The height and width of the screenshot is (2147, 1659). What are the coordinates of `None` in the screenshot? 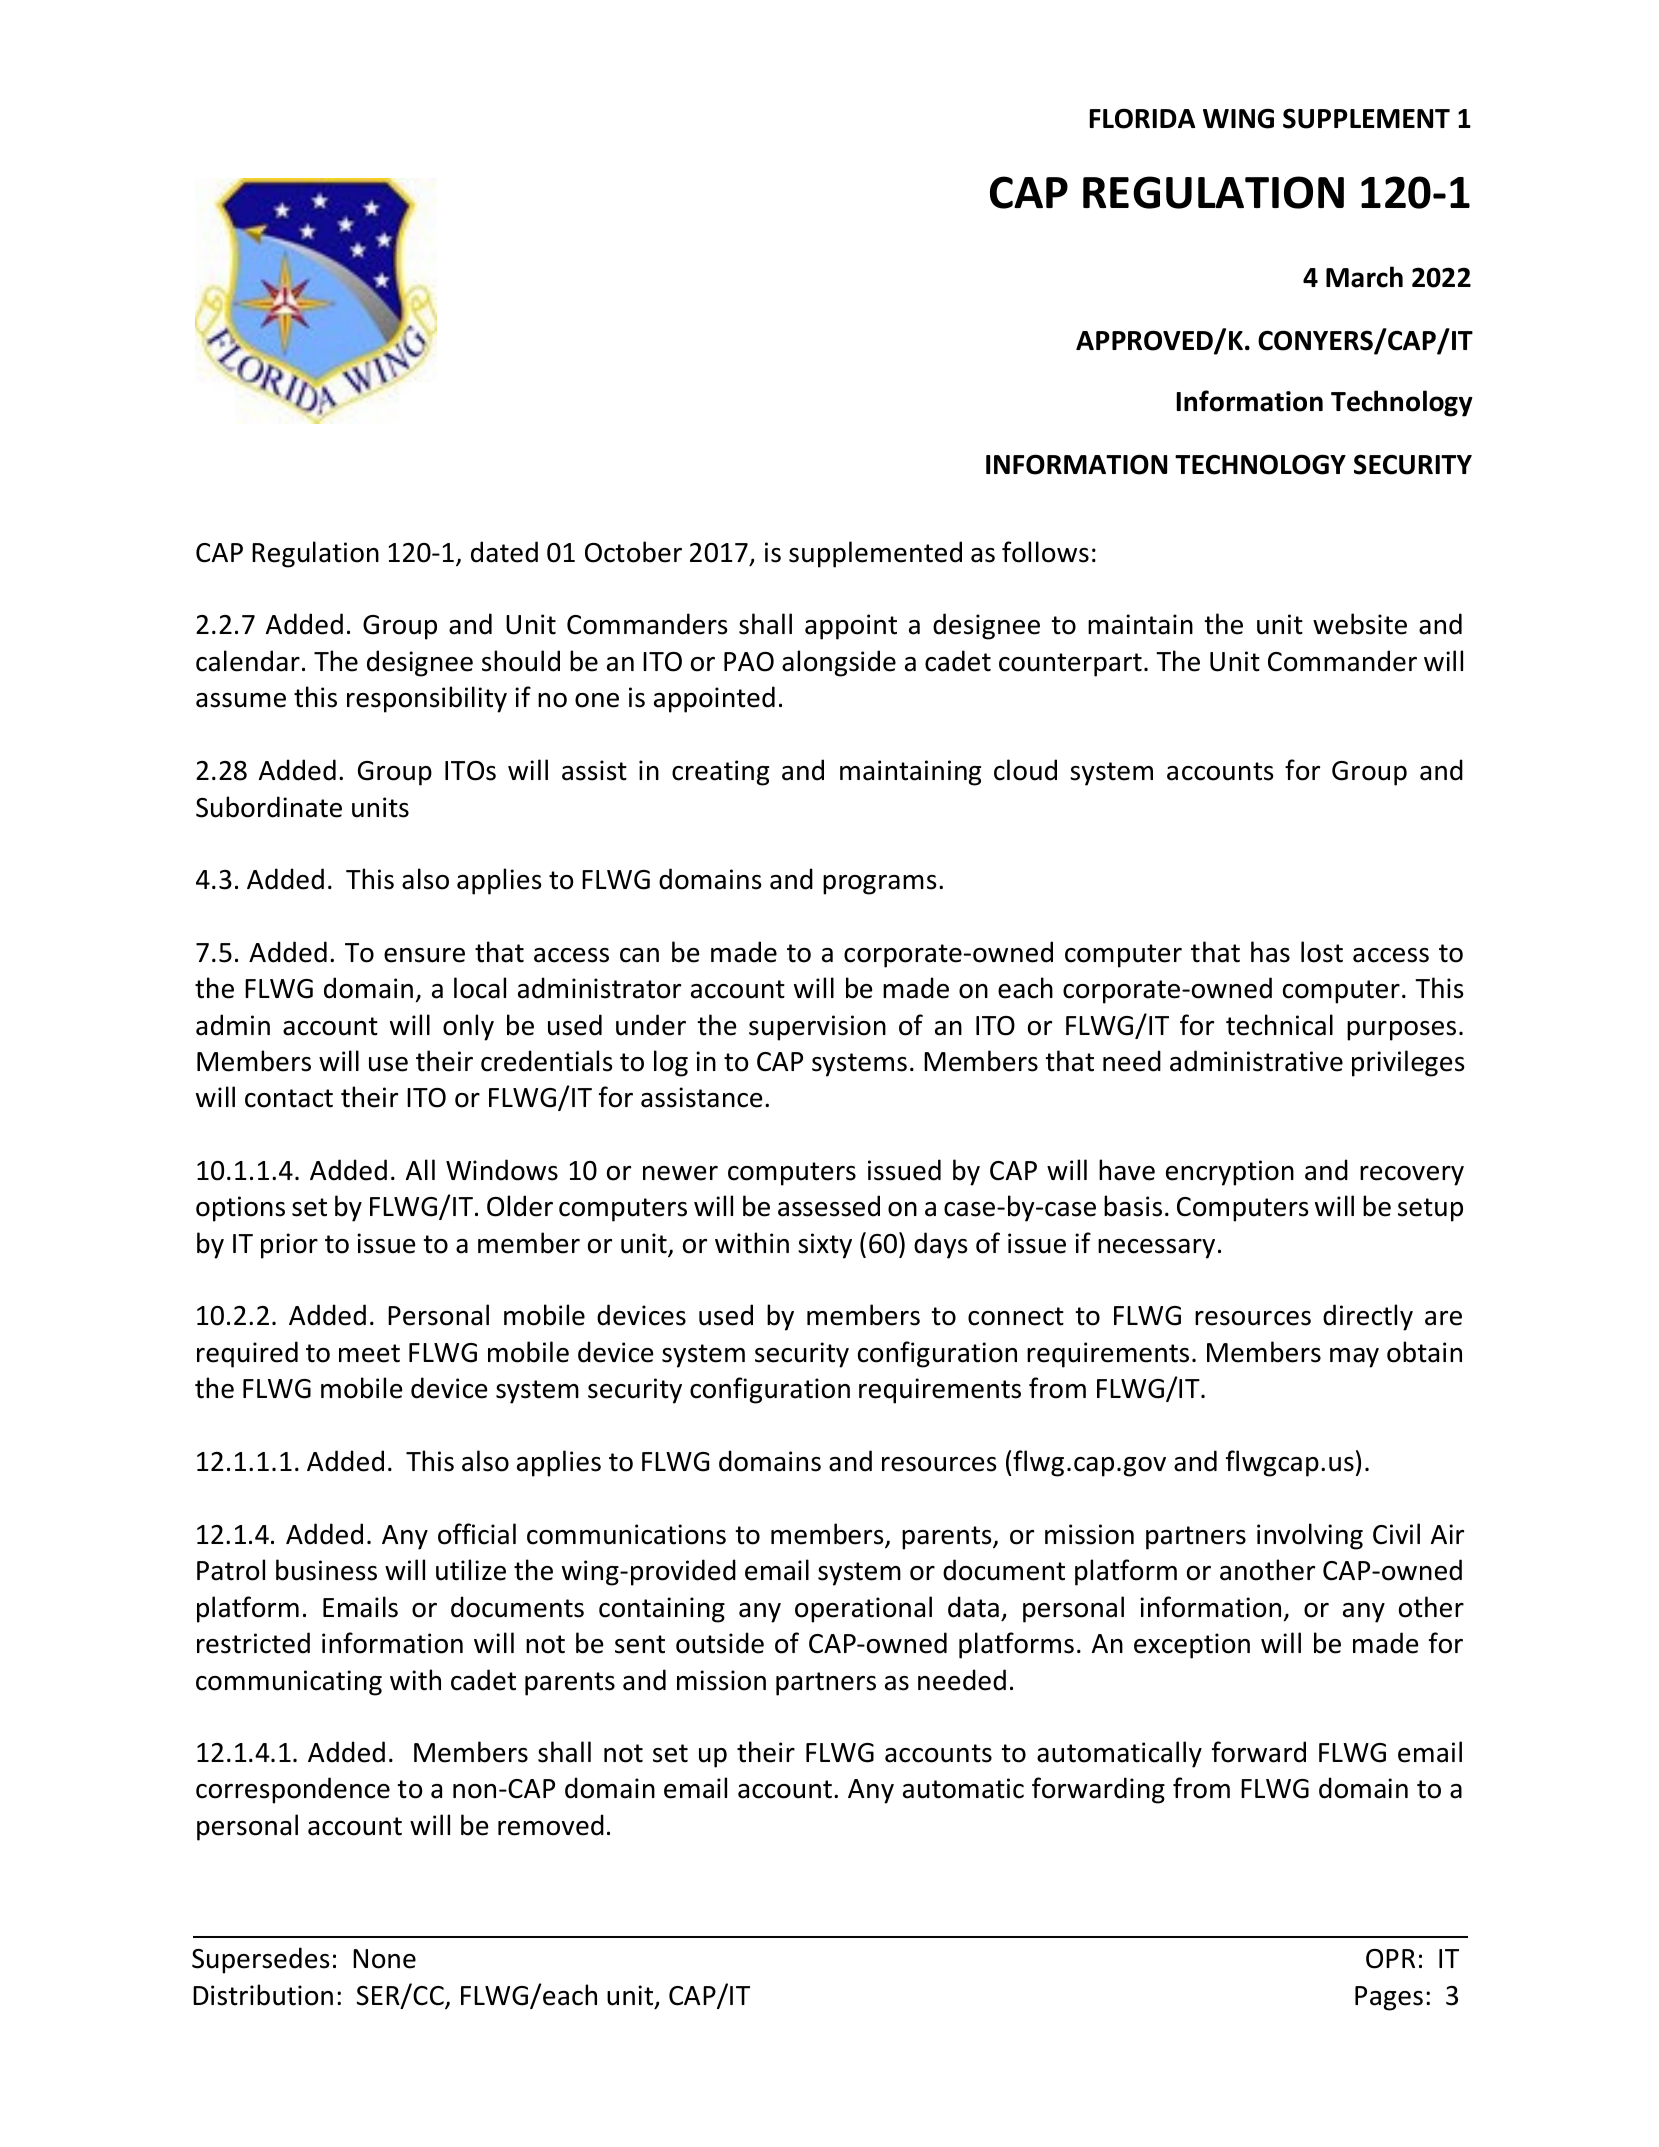 It's located at (384, 1959).
